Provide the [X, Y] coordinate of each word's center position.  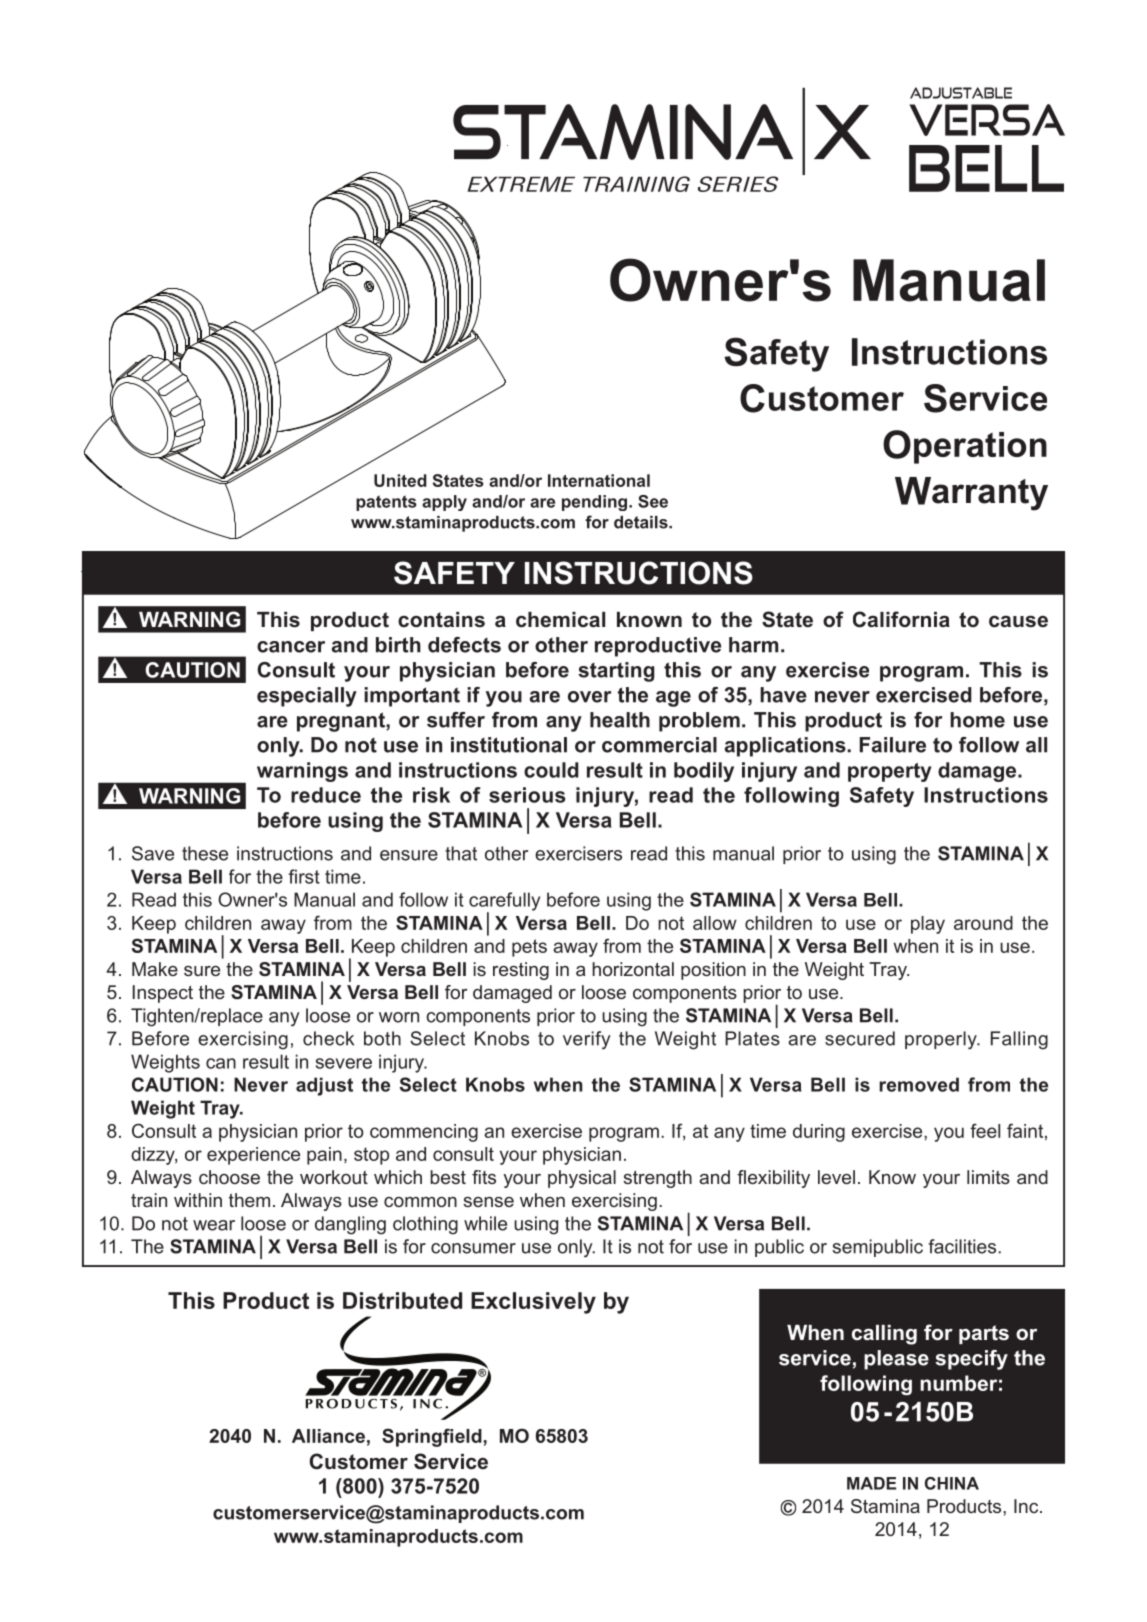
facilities [963, 1246]
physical [582, 1179]
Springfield [432, 1437]
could [551, 770]
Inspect [163, 994]
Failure [893, 745]
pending [596, 503]
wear [214, 1225]
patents [386, 503]
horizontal [633, 969]
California [901, 619]
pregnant [342, 722]
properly [942, 1040]
